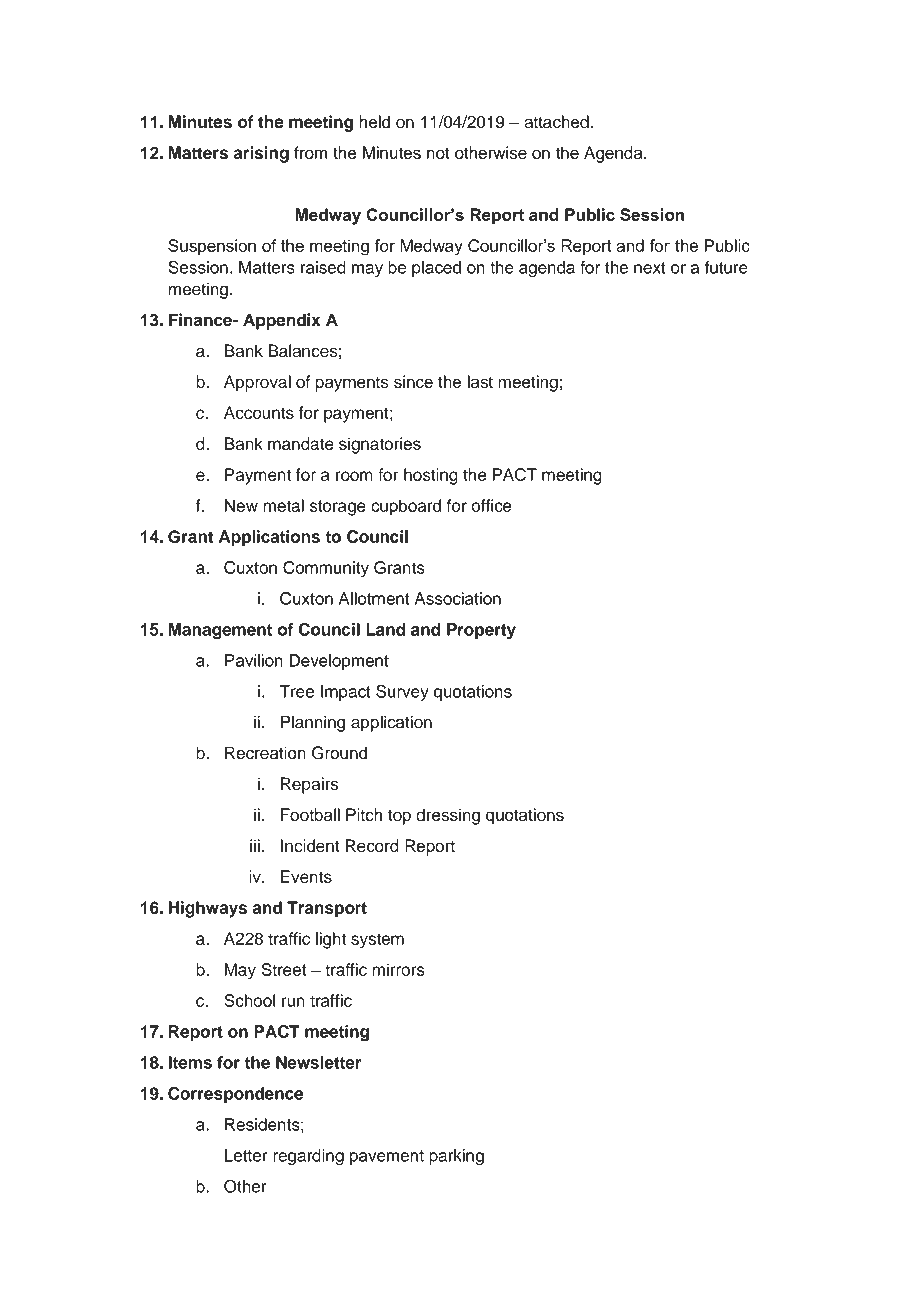 Image resolution: width=924 pixels, height=1308 pixels. What do you see at coordinates (556, 122) in the image?
I see `attached` at bounding box center [556, 122].
